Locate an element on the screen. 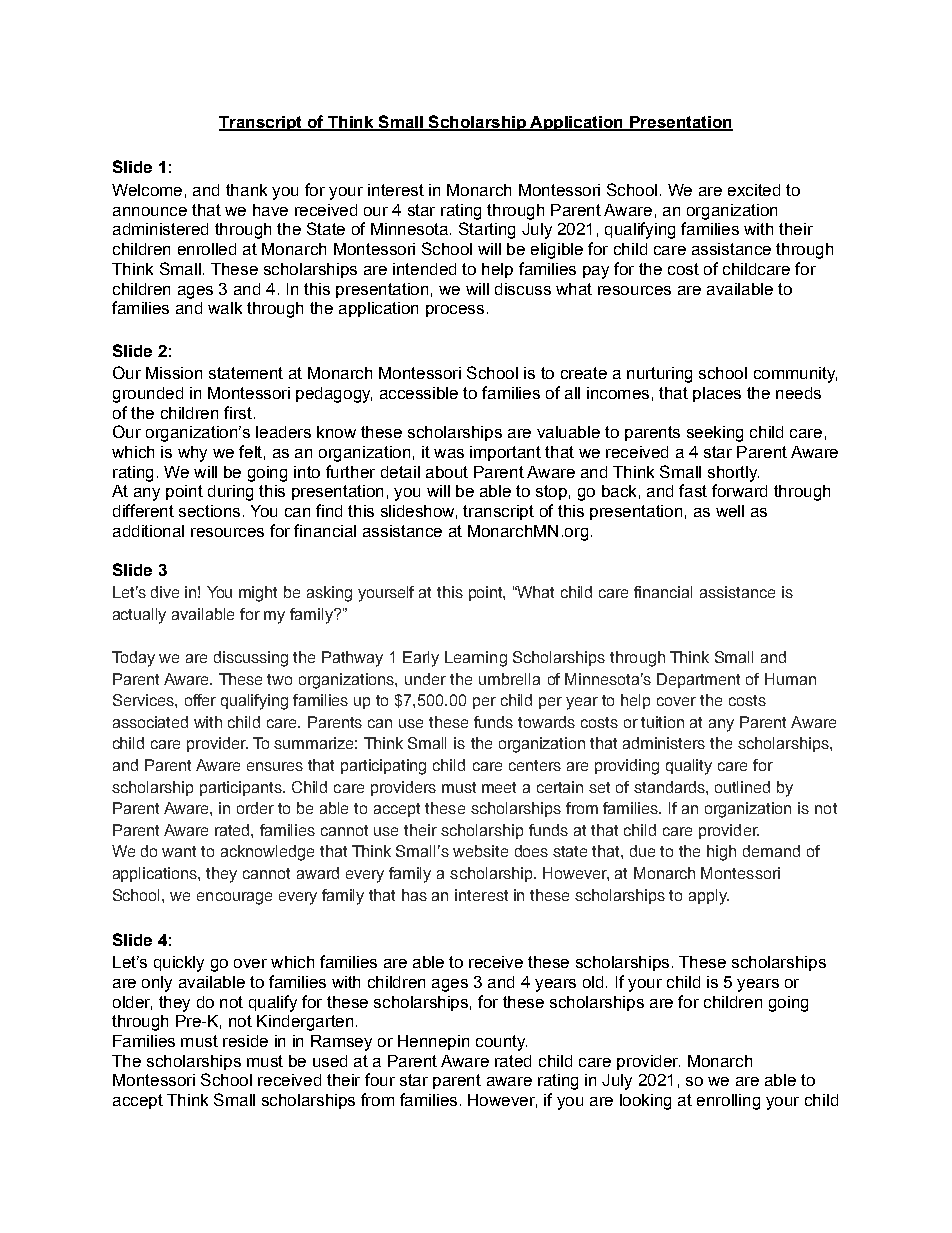  excited is located at coordinates (754, 190).
